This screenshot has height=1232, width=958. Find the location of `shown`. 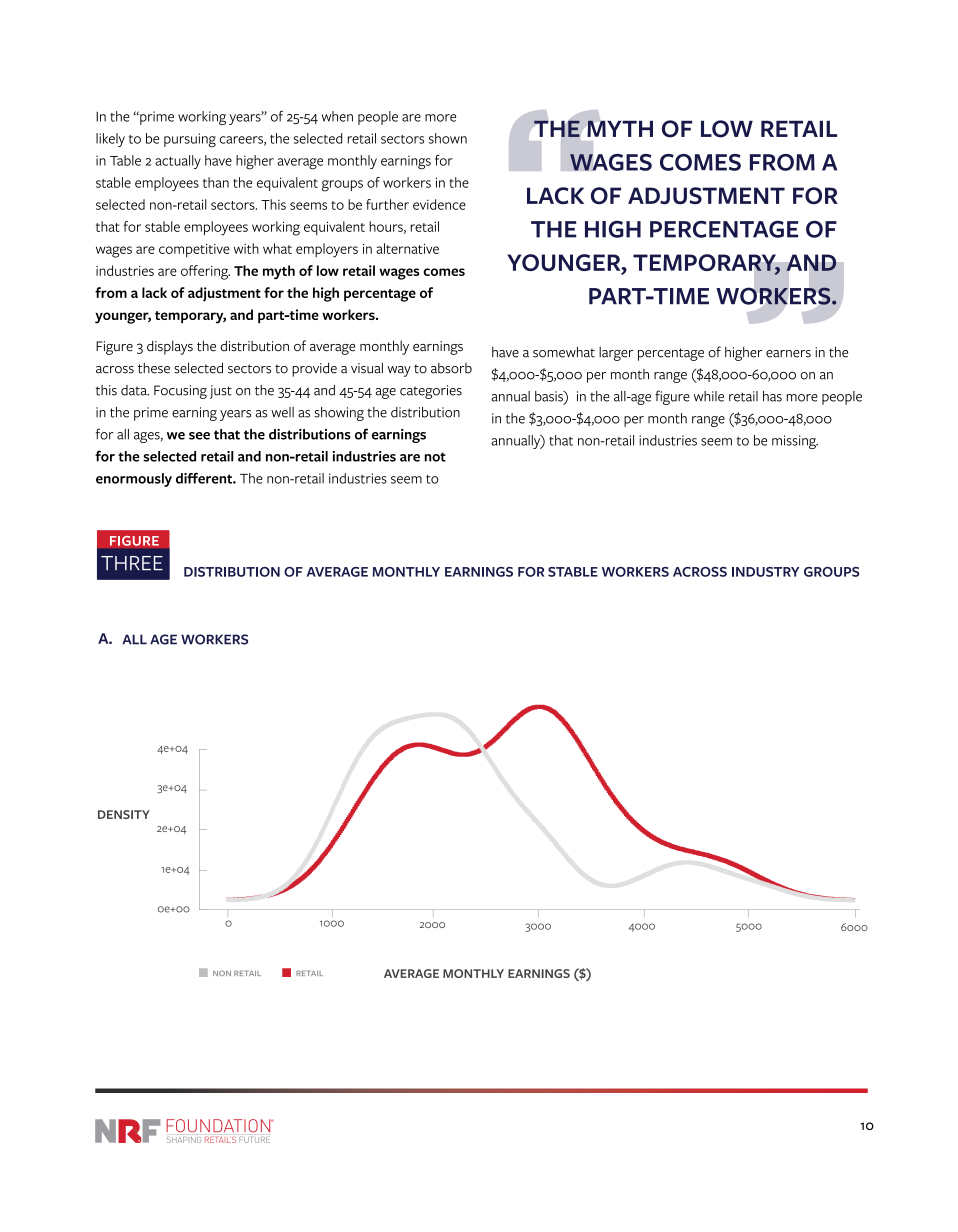

shown is located at coordinates (448, 138).
